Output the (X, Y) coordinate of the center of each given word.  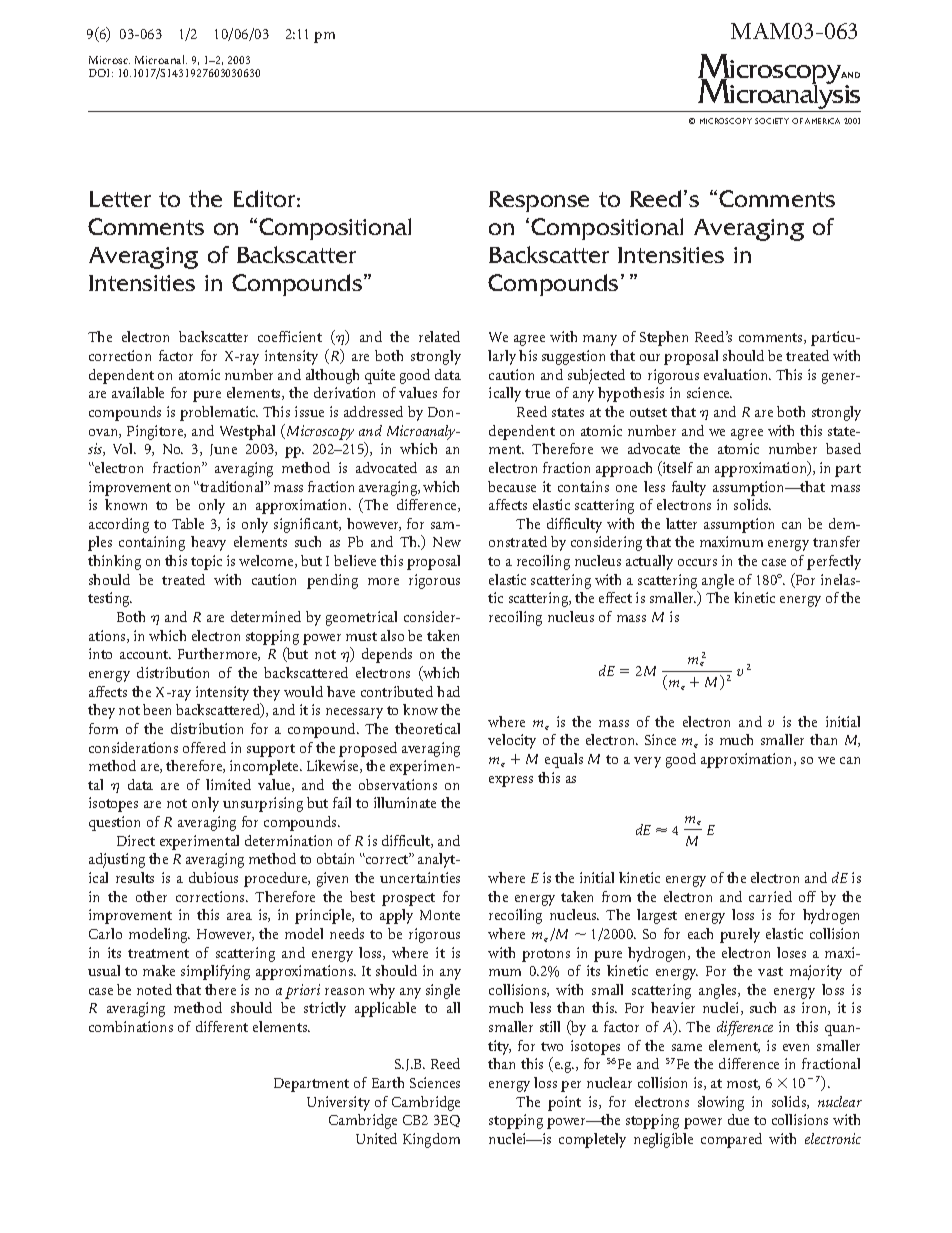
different (222, 1026)
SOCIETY (772, 121)
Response (539, 201)
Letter (120, 199)
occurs (697, 562)
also (392, 635)
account (145, 654)
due (738, 1119)
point (564, 1103)
